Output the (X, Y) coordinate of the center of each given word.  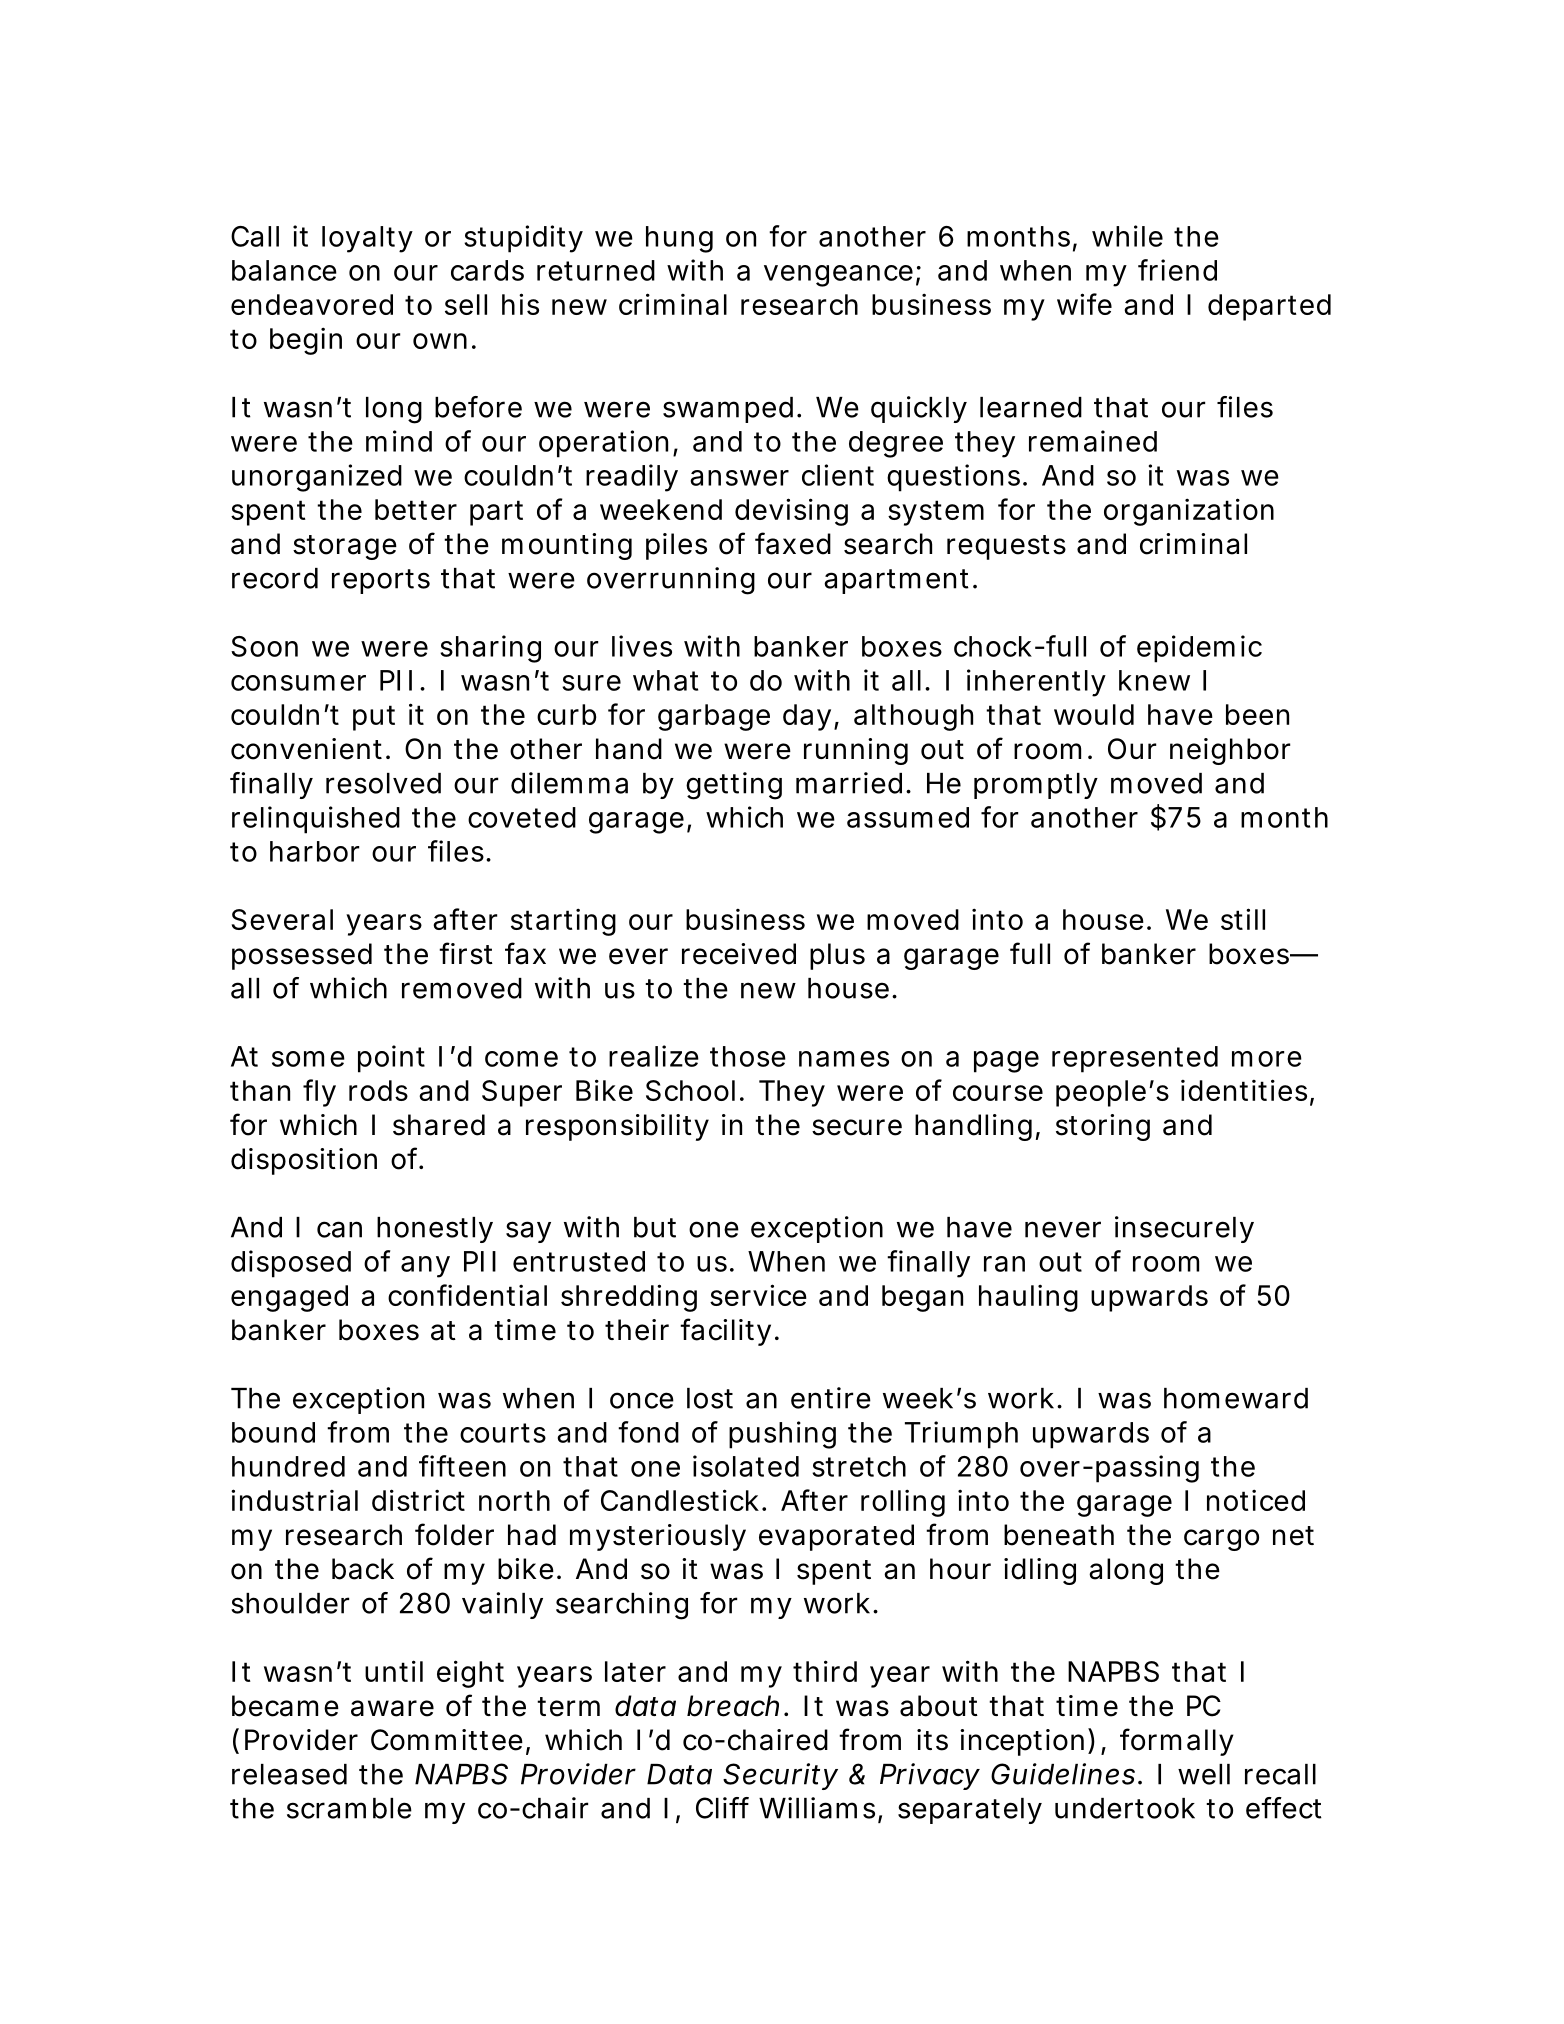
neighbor (1230, 751)
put (374, 718)
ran (1004, 1264)
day (807, 717)
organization (1189, 512)
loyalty (367, 239)
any (425, 1267)
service (758, 1295)
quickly (919, 409)
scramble (349, 1808)
